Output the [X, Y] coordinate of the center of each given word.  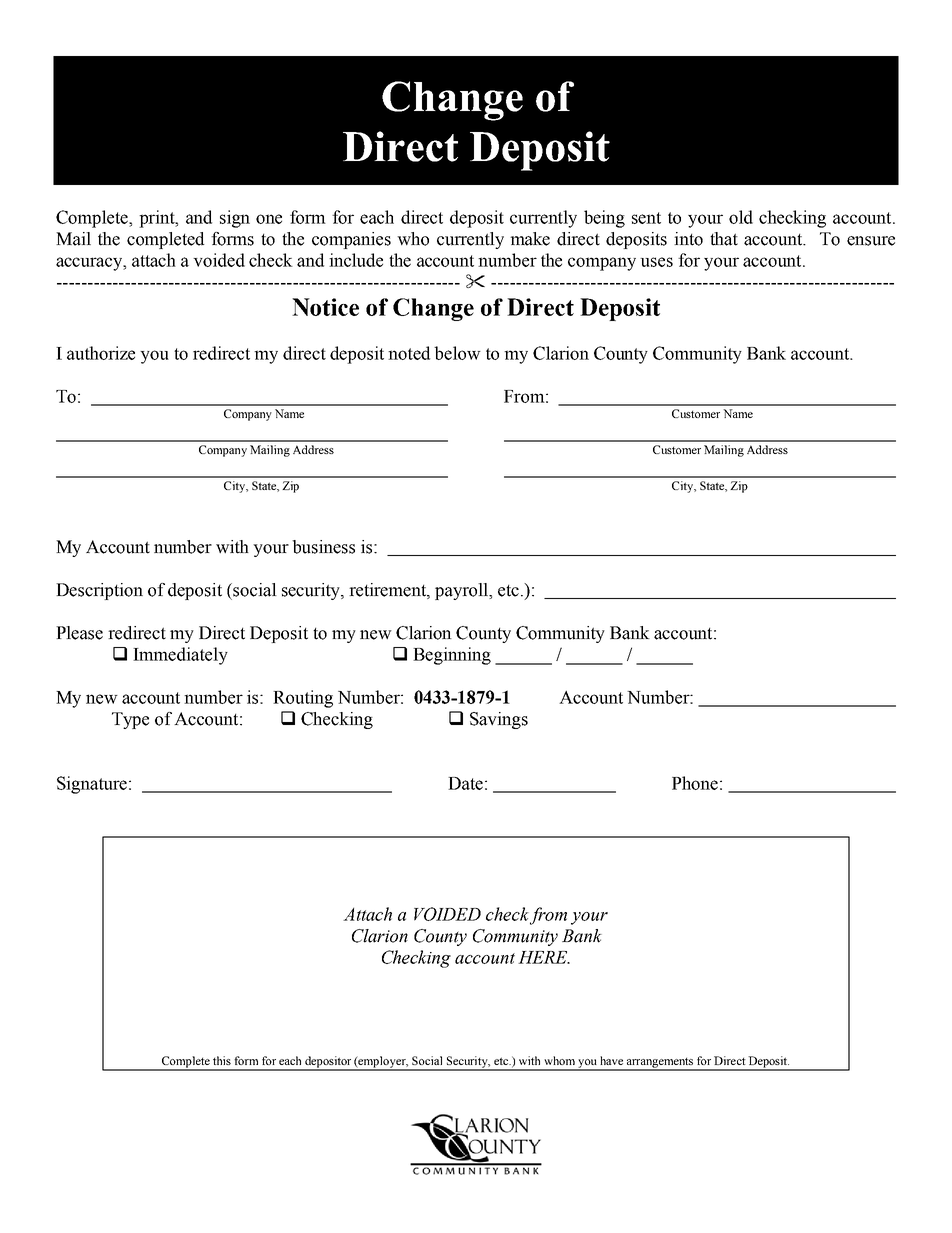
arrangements [660, 1064]
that [724, 239]
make [530, 239]
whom [559, 1060]
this [222, 1060]
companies [351, 240]
